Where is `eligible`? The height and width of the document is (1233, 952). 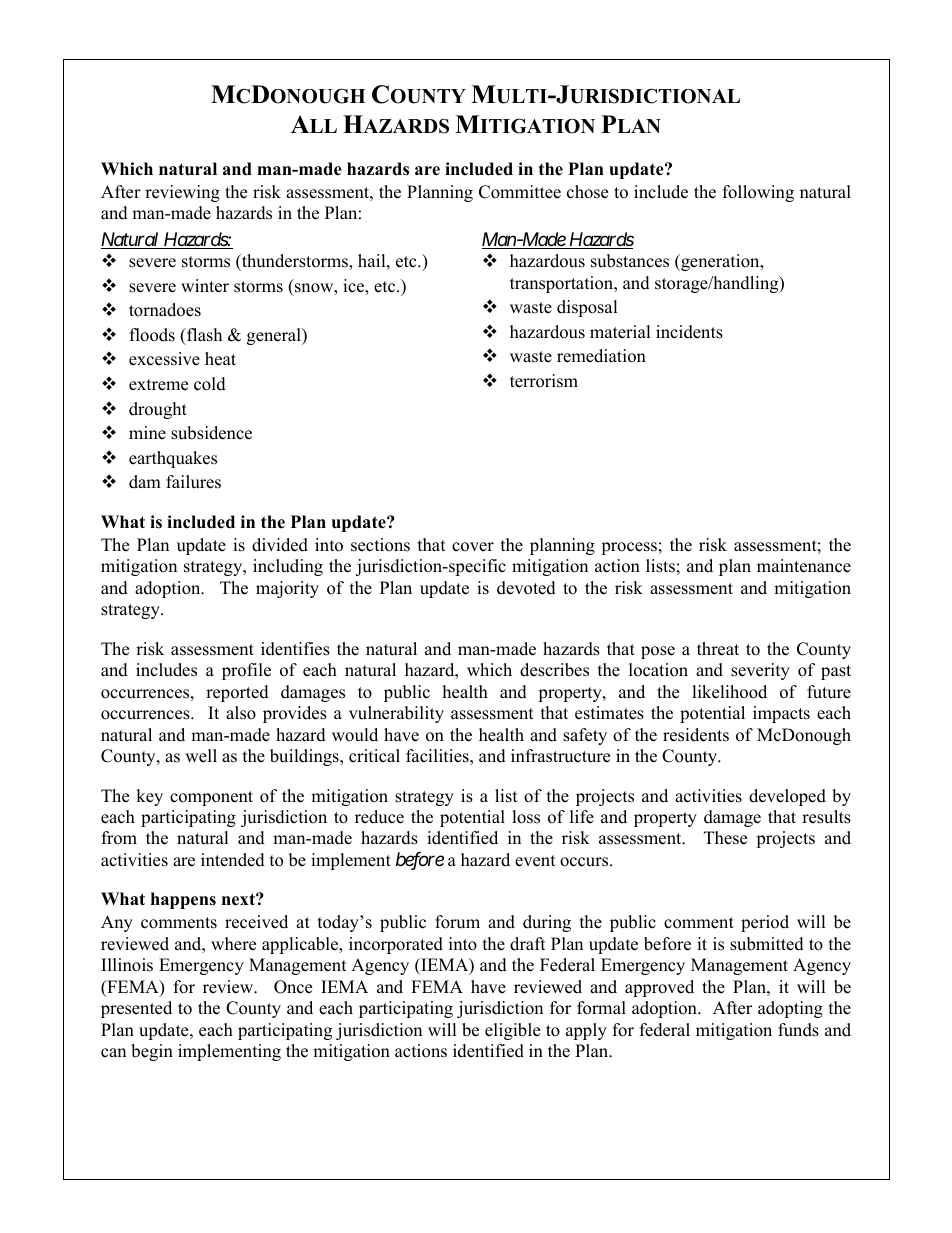 eligible is located at coordinates (512, 1031).
